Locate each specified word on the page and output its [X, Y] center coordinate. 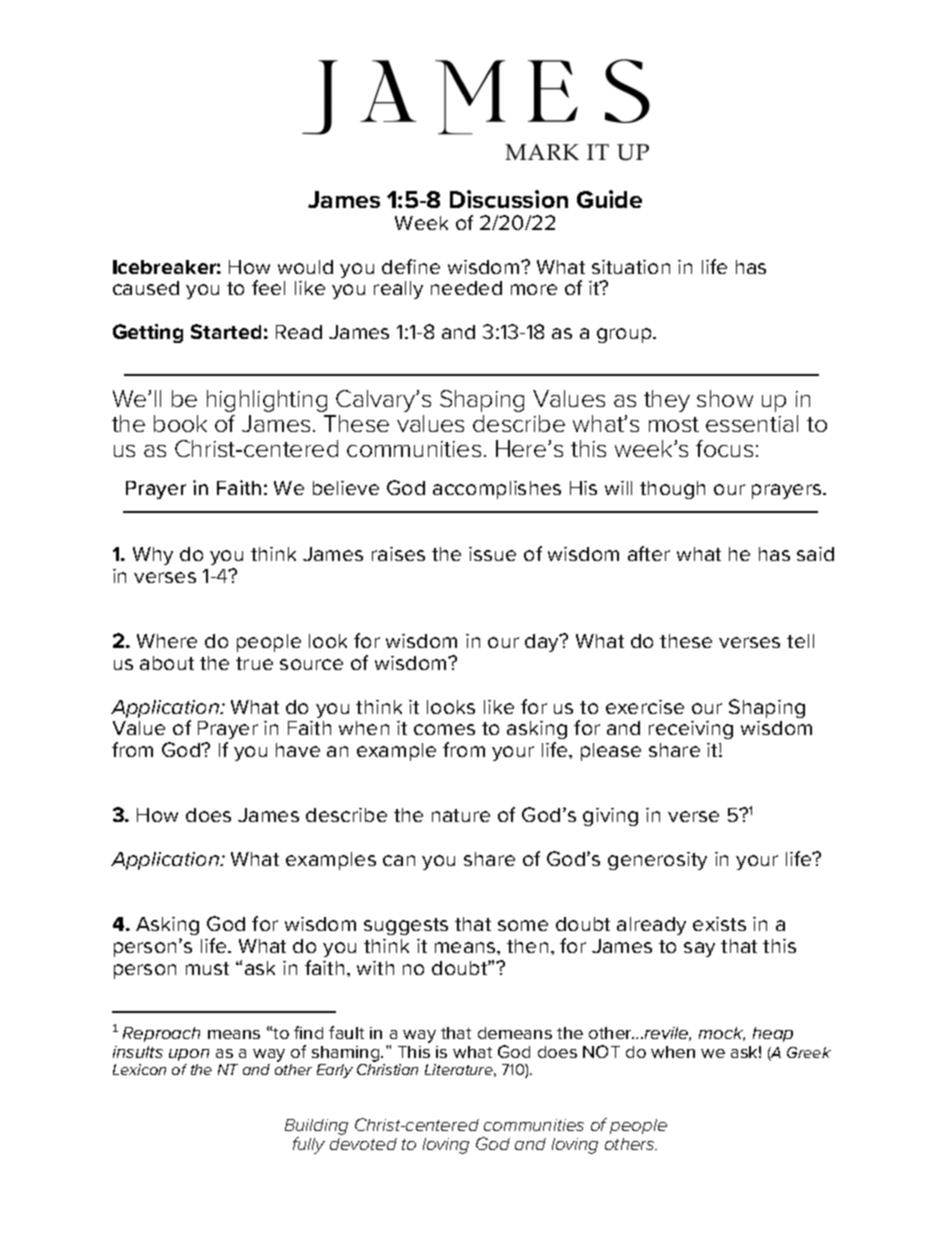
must [207, 968]
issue [492, 554]
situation [631, 267]
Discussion [509, 199]
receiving [691, 730]
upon [189, 1055]
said [815, 554]
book [180, 423]
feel [268, 287]
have [298, 750]
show [725, 398]
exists [719, 924]
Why [153, 556]
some [523, 925]
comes [444, 729]
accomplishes [497, 490]
